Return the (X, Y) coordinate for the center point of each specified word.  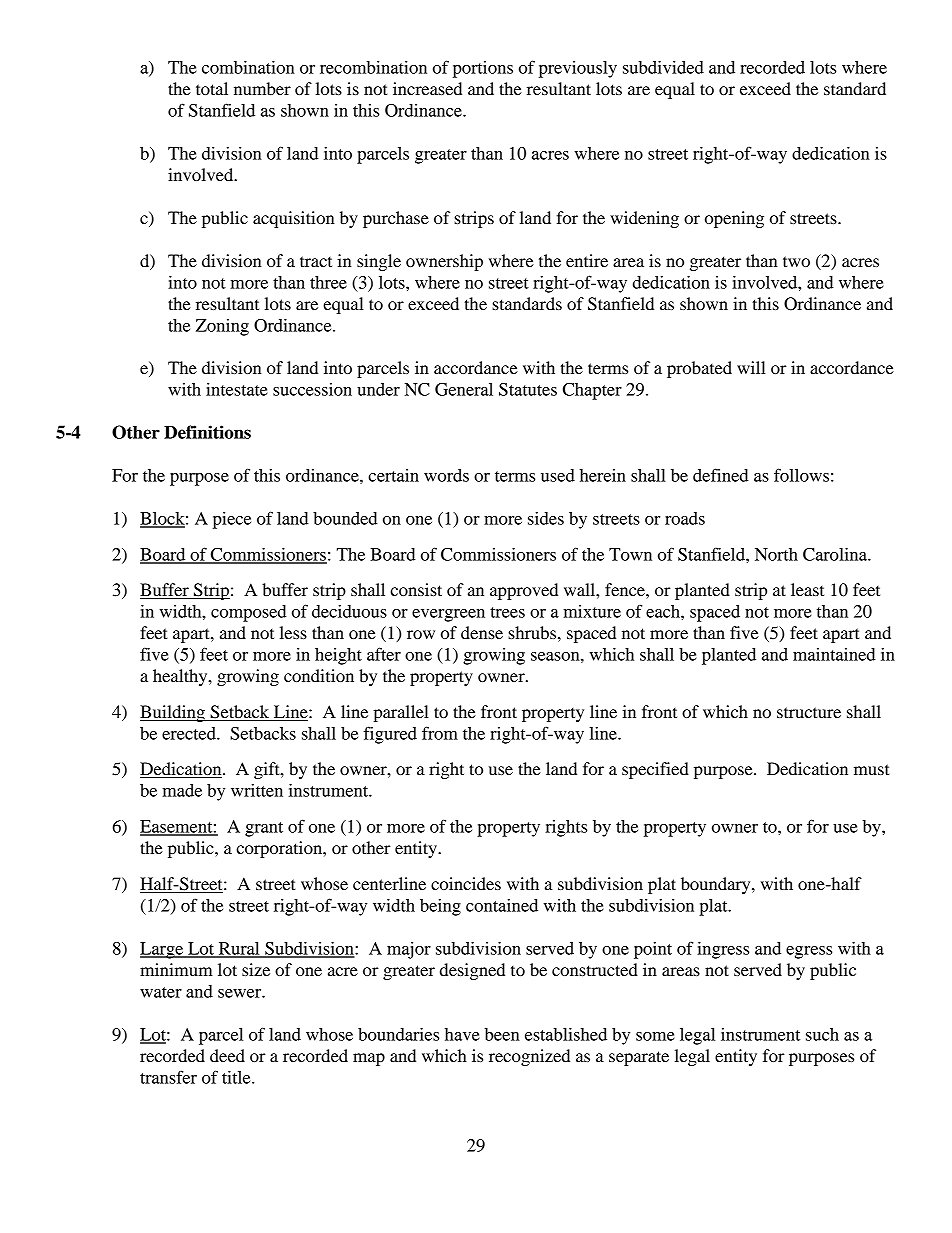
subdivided (663, 67)
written (257, 790)
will (751, 367)
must (872, 769)
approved (524, 591)
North (776, 554)
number (262, 88)
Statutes (528, 389)
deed (227, 1055)
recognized (529, 1057)
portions (483, 69)
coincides (466, 883)
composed (249, 613)
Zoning (222, 327)
